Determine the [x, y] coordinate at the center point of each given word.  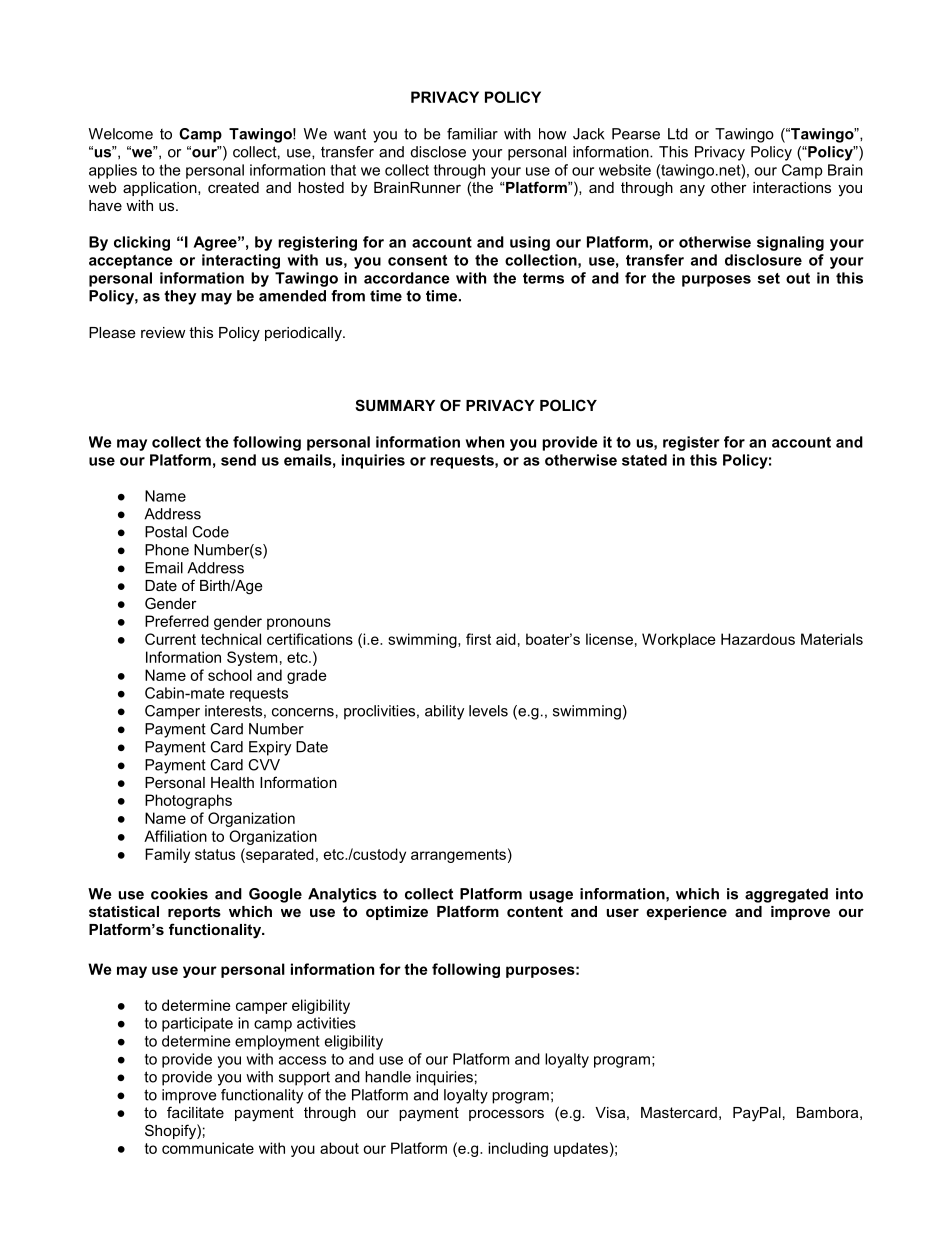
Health [232, 782]
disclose [438, 152]
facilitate [195, 1112]
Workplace [679, 640]
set [769, 278]
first [478, 639]
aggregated [786, 895]
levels [488, 711]
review [163, 332]
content [535, 911]
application [161, 189]
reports [194, 913]
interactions [792, 187]
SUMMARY [395, 405]
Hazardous [758, 639]
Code [210, 532]
